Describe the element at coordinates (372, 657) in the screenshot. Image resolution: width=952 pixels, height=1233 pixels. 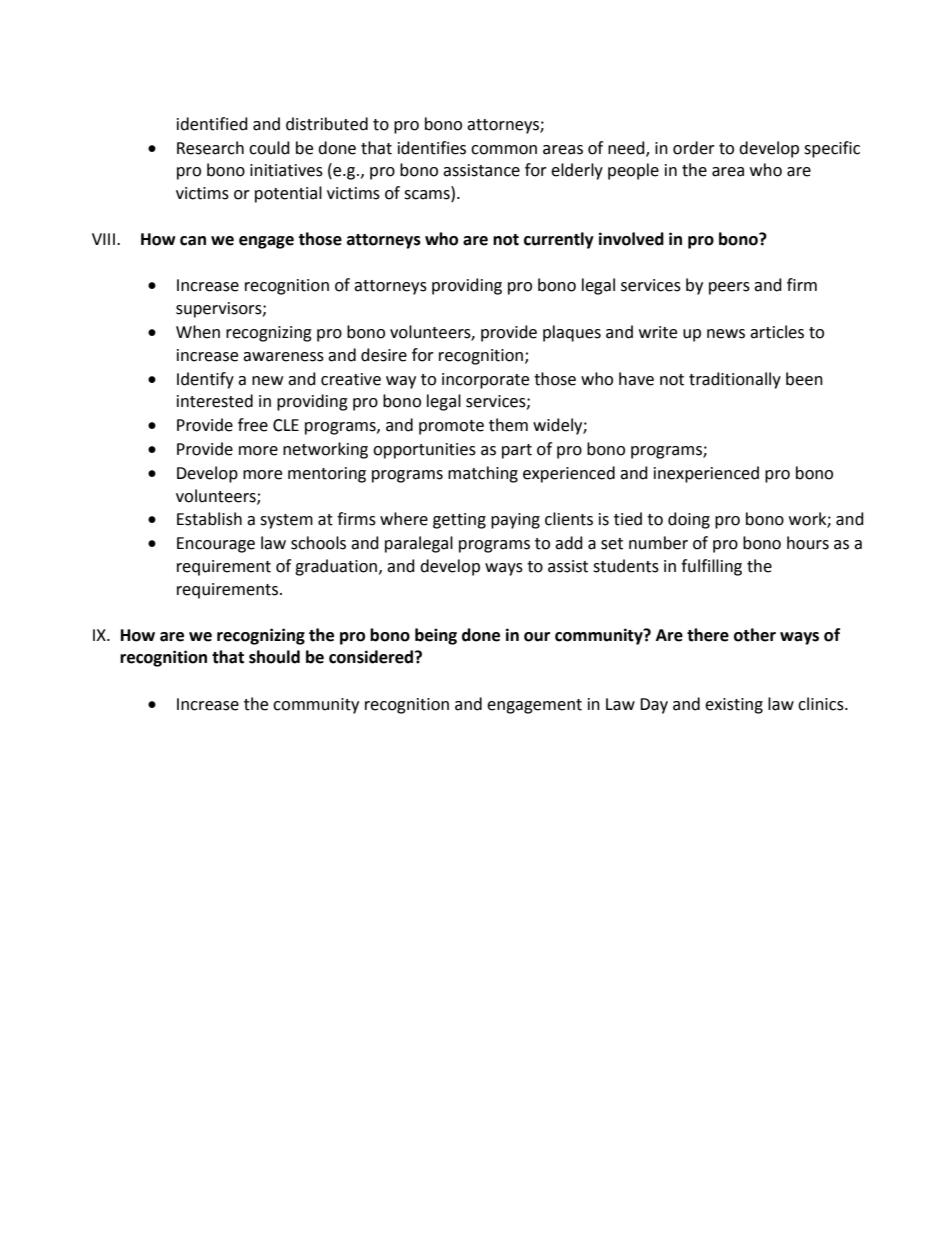
I see `considered` at that location.
